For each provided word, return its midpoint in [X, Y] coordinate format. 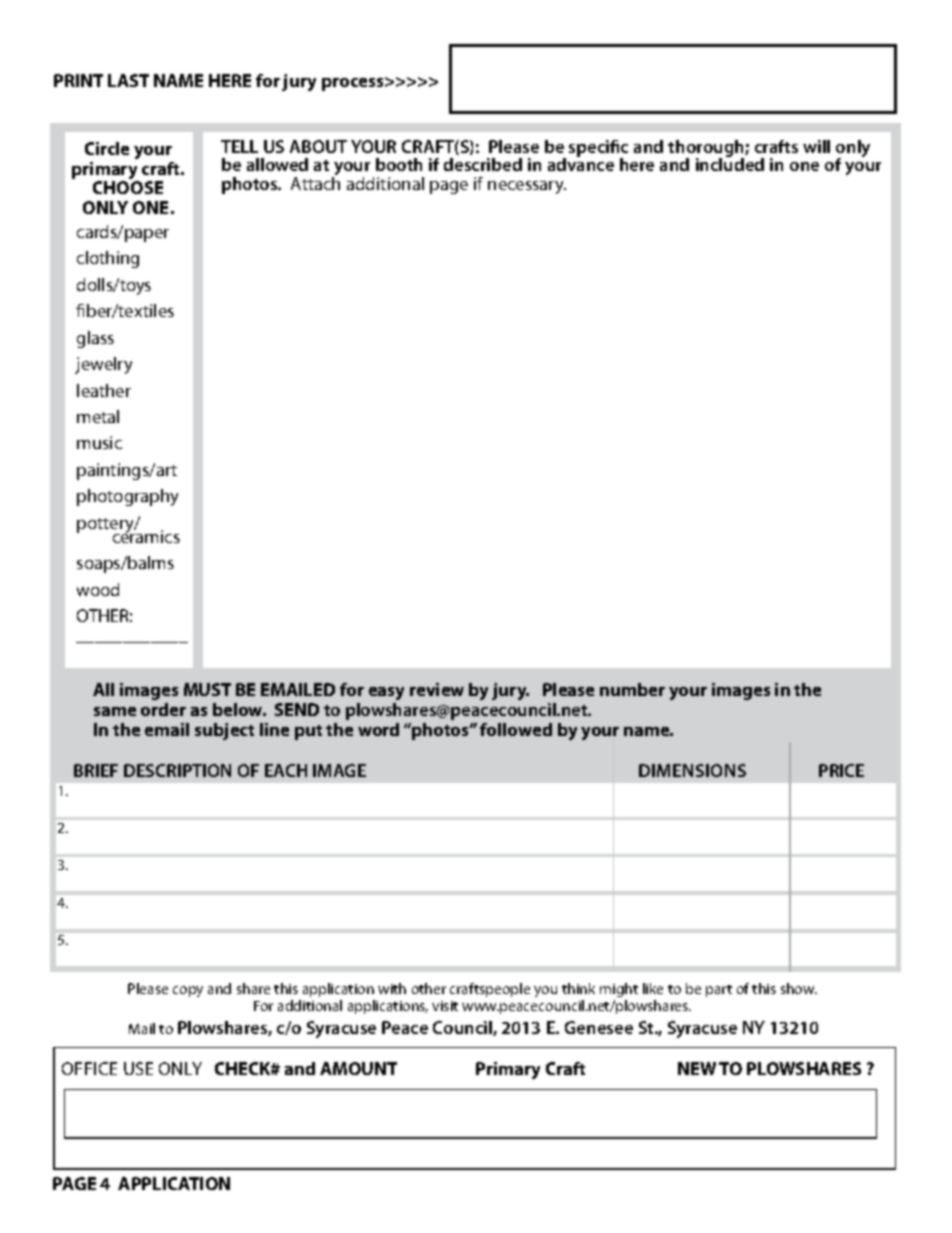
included [730, 163]
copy [188, 991]
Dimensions [692, 770]
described [483, 164]
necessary [527, 187]
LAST [128, 80]
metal [98, 416]
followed [516, 729]
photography [127, 497]
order [163, 709]
